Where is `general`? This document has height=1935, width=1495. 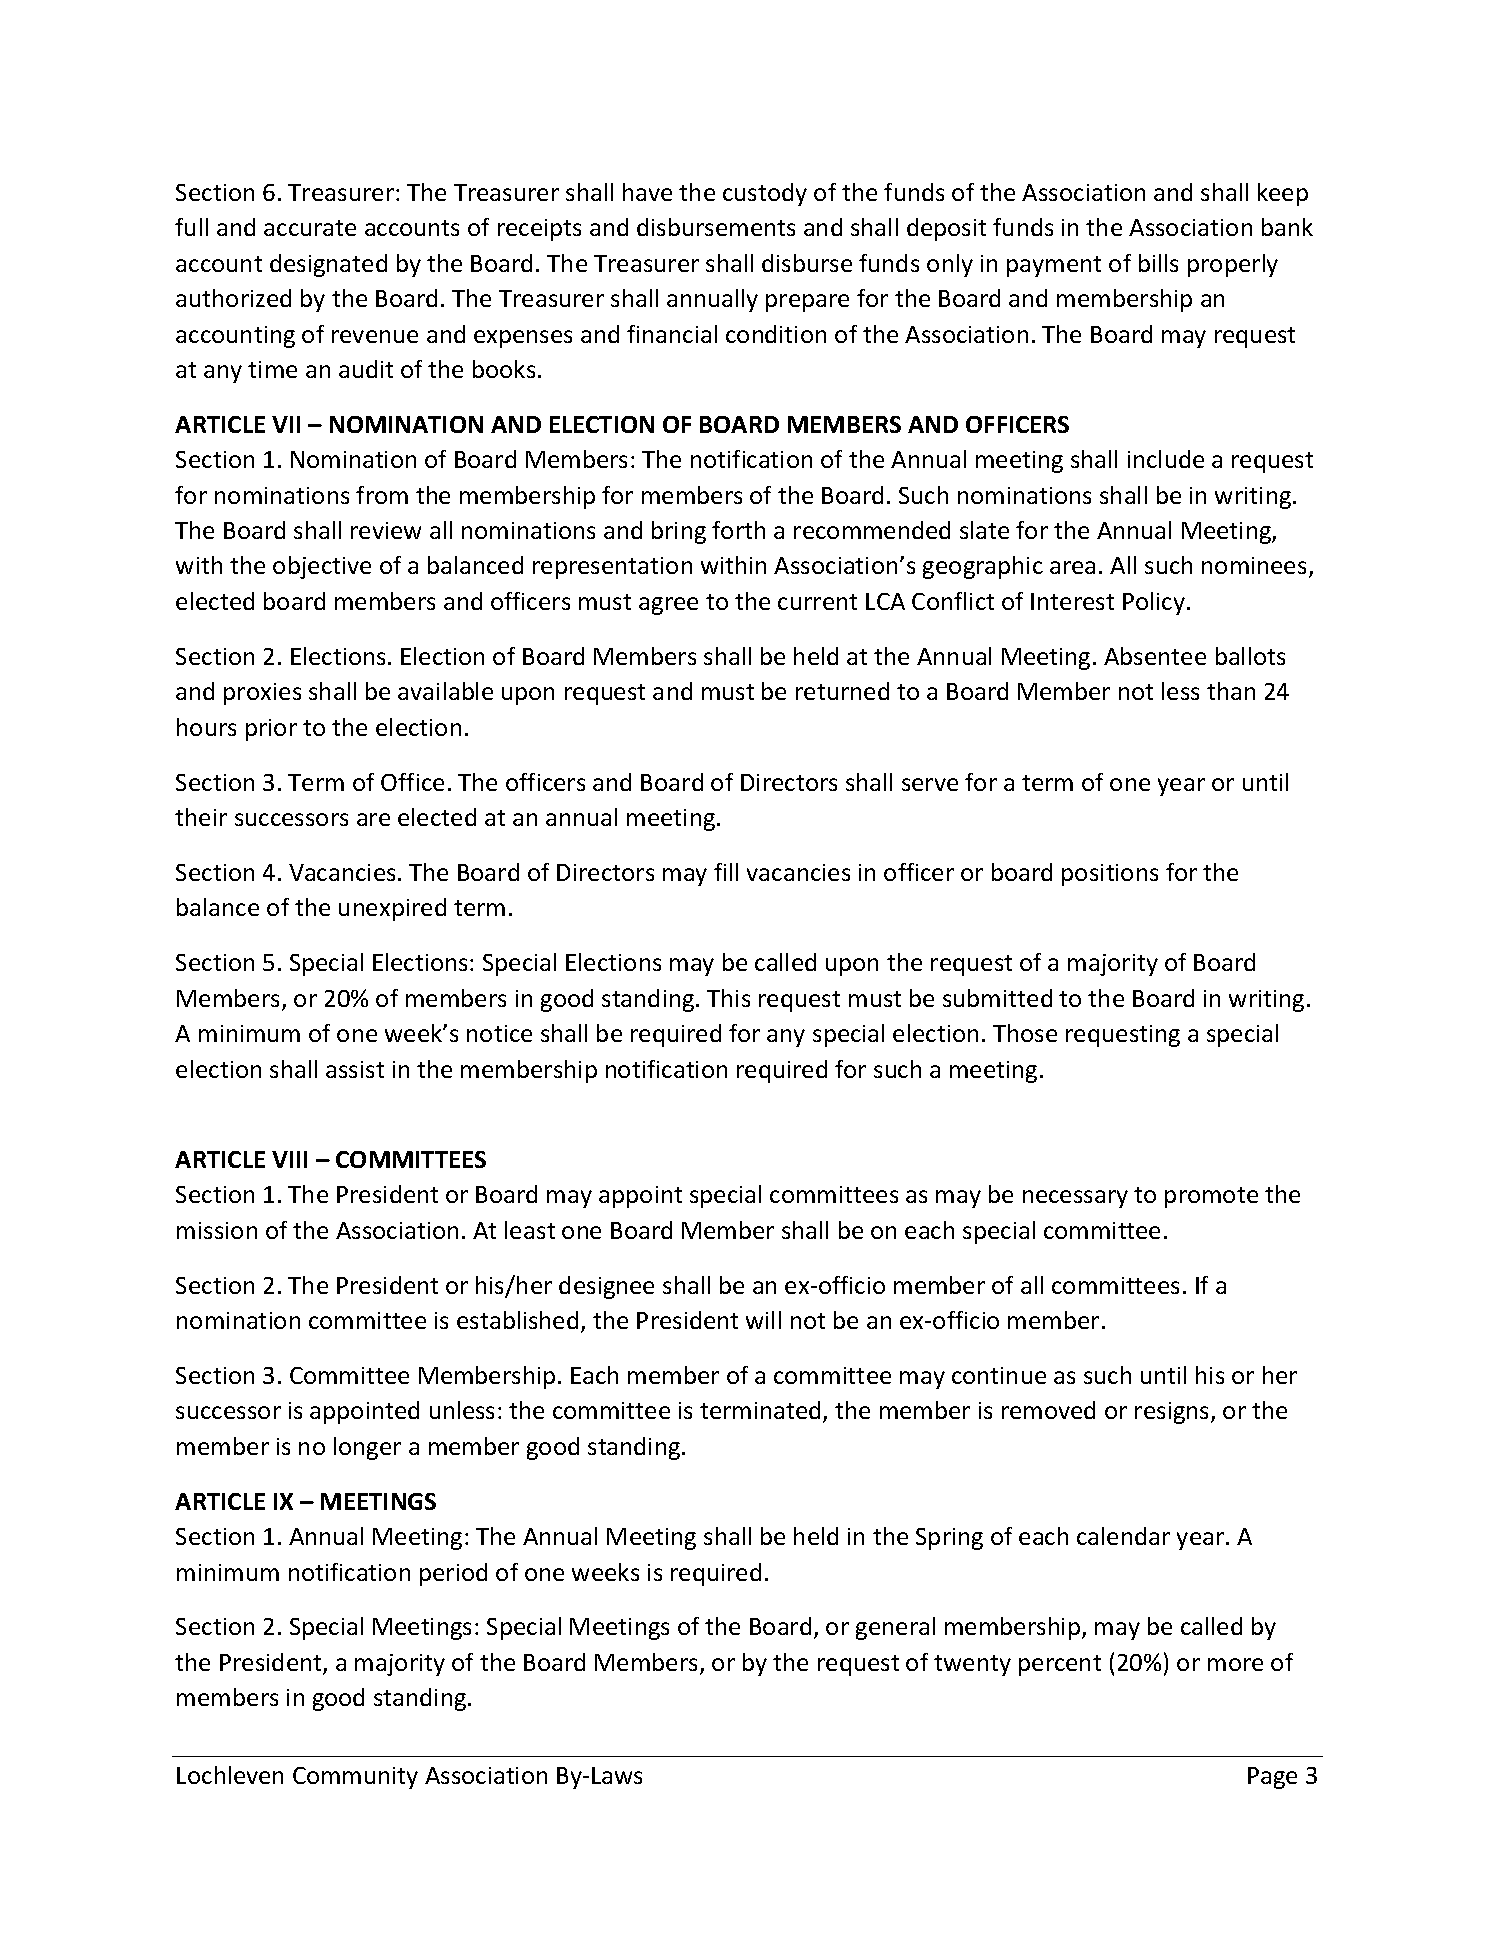
general is located at coordinates (895, 1628).
